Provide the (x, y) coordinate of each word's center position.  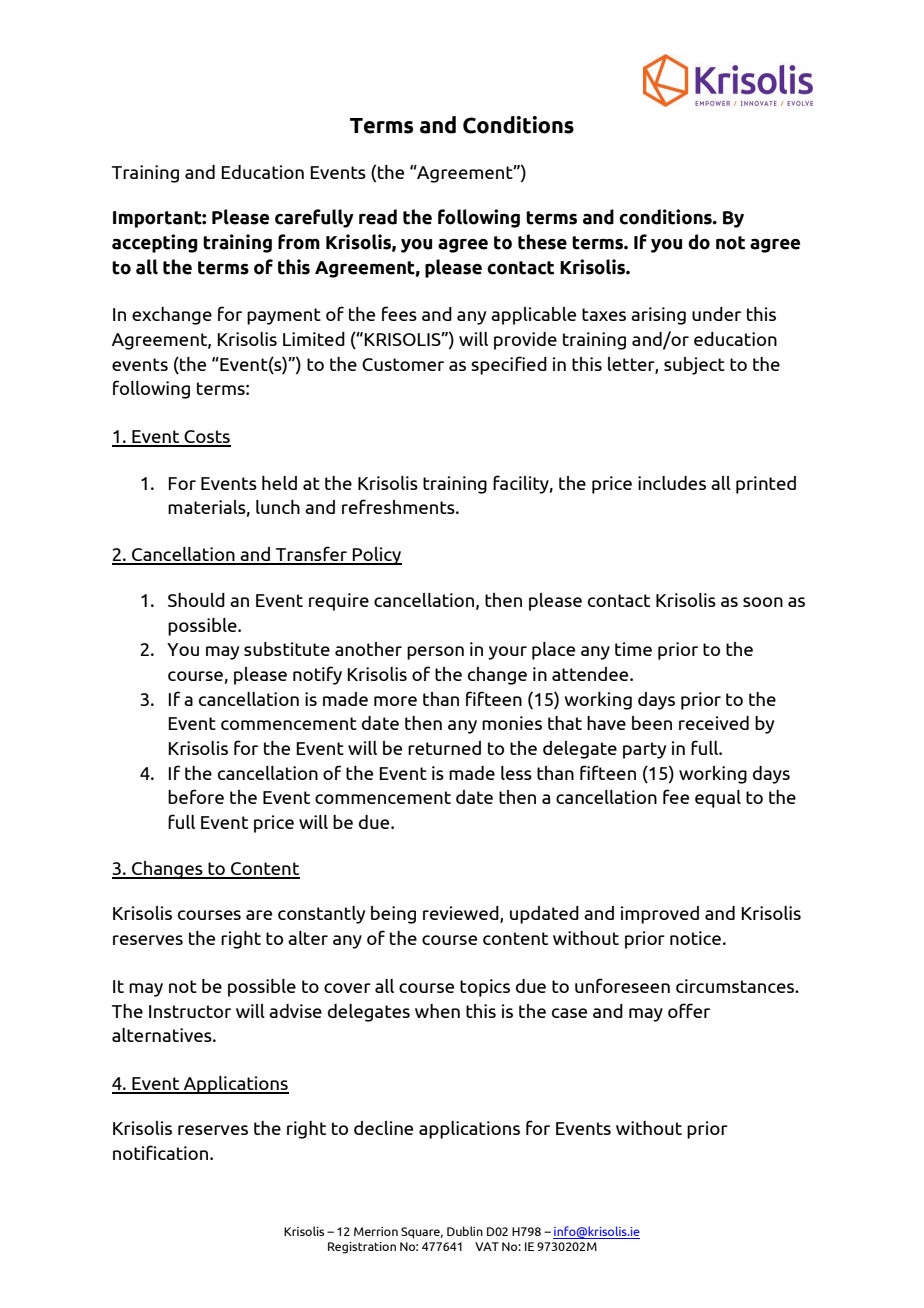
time (633, 649)
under (716, 314)
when (437, 1011)
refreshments (399, 506)
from (299, 242)
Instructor (190, 1011)
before (196, 796)
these (542, 242)
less (516, 773)
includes (672, 483)
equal (718, 799)
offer (689, 1010)
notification (162, 1152)
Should (196, 600)
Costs (206, 438)
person (435, 653)
